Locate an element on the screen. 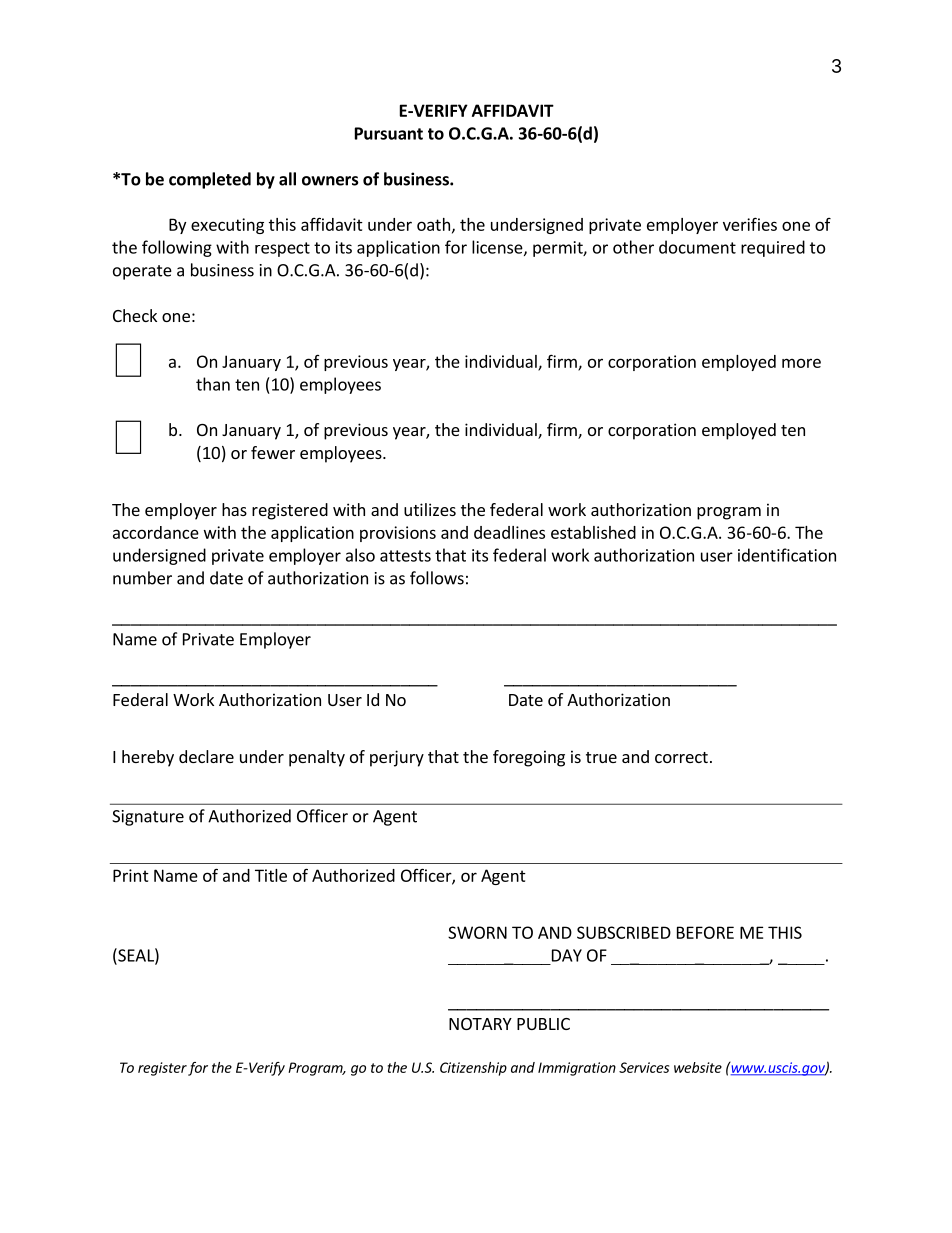 This screenshot has width=952, height=1233. more is located at coordinates (801, 363).
